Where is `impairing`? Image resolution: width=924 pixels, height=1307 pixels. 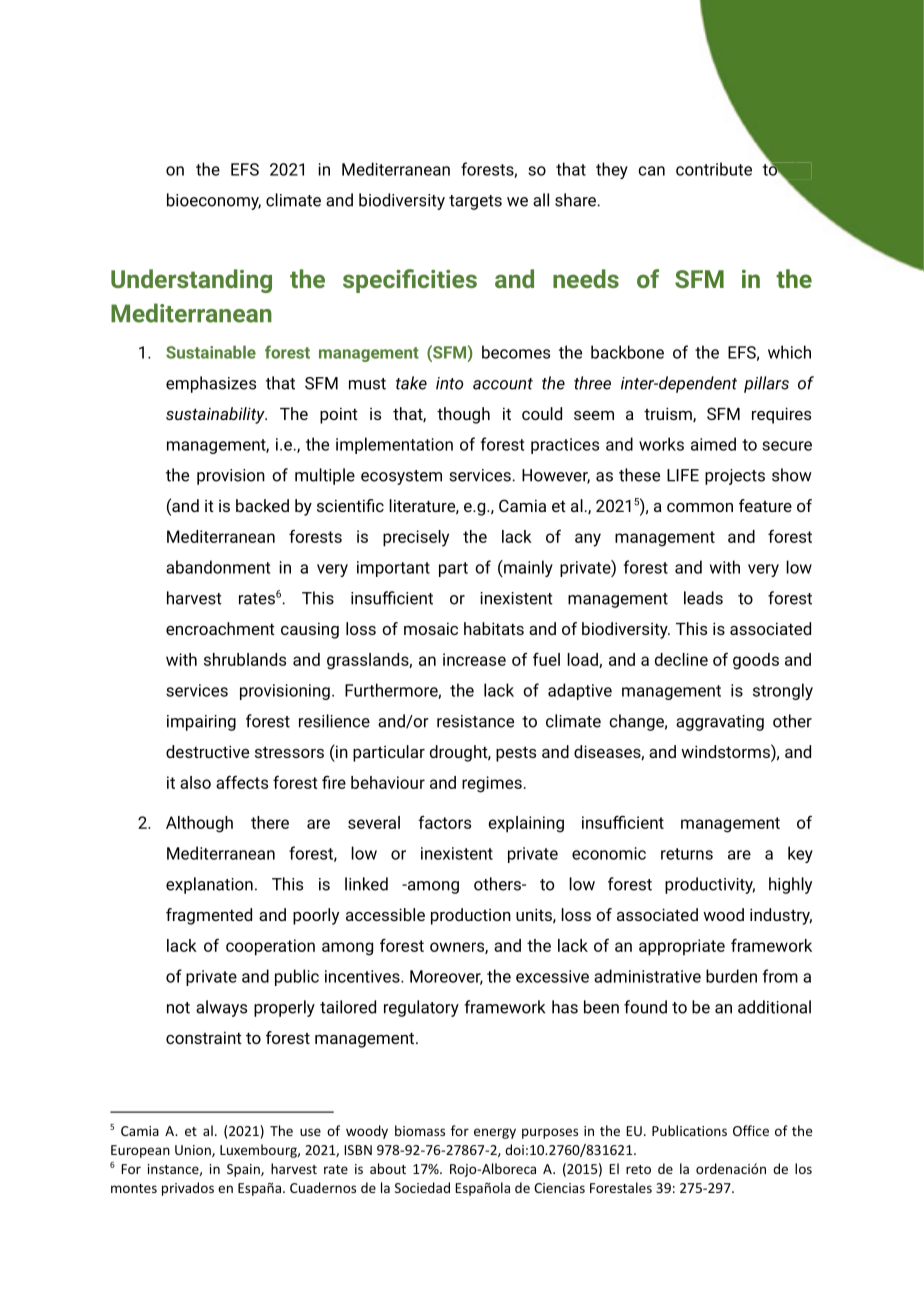
impairing is located at coordinates (201, 723).
